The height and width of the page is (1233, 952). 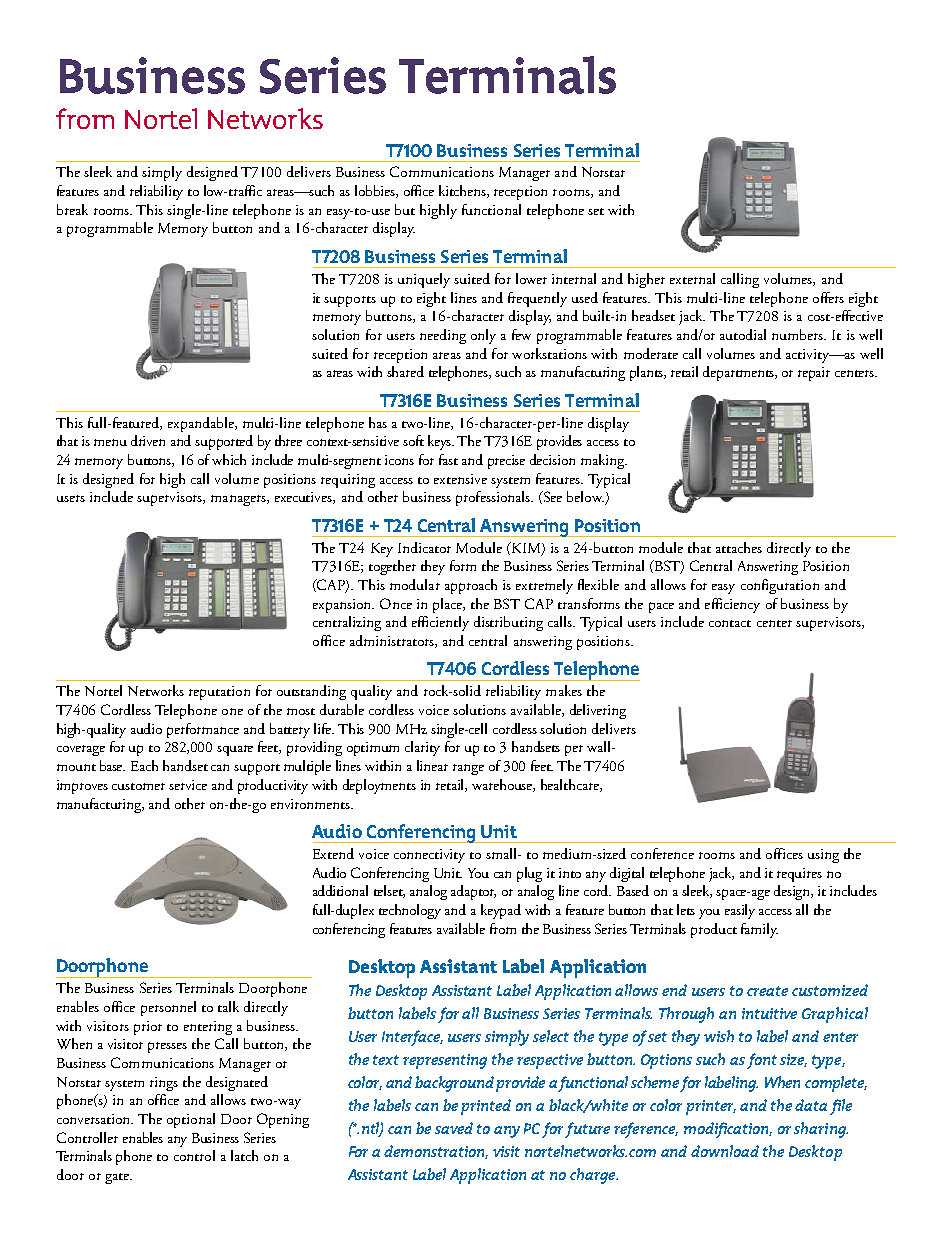 I want to click on requires, so click(x=799, y=875).
